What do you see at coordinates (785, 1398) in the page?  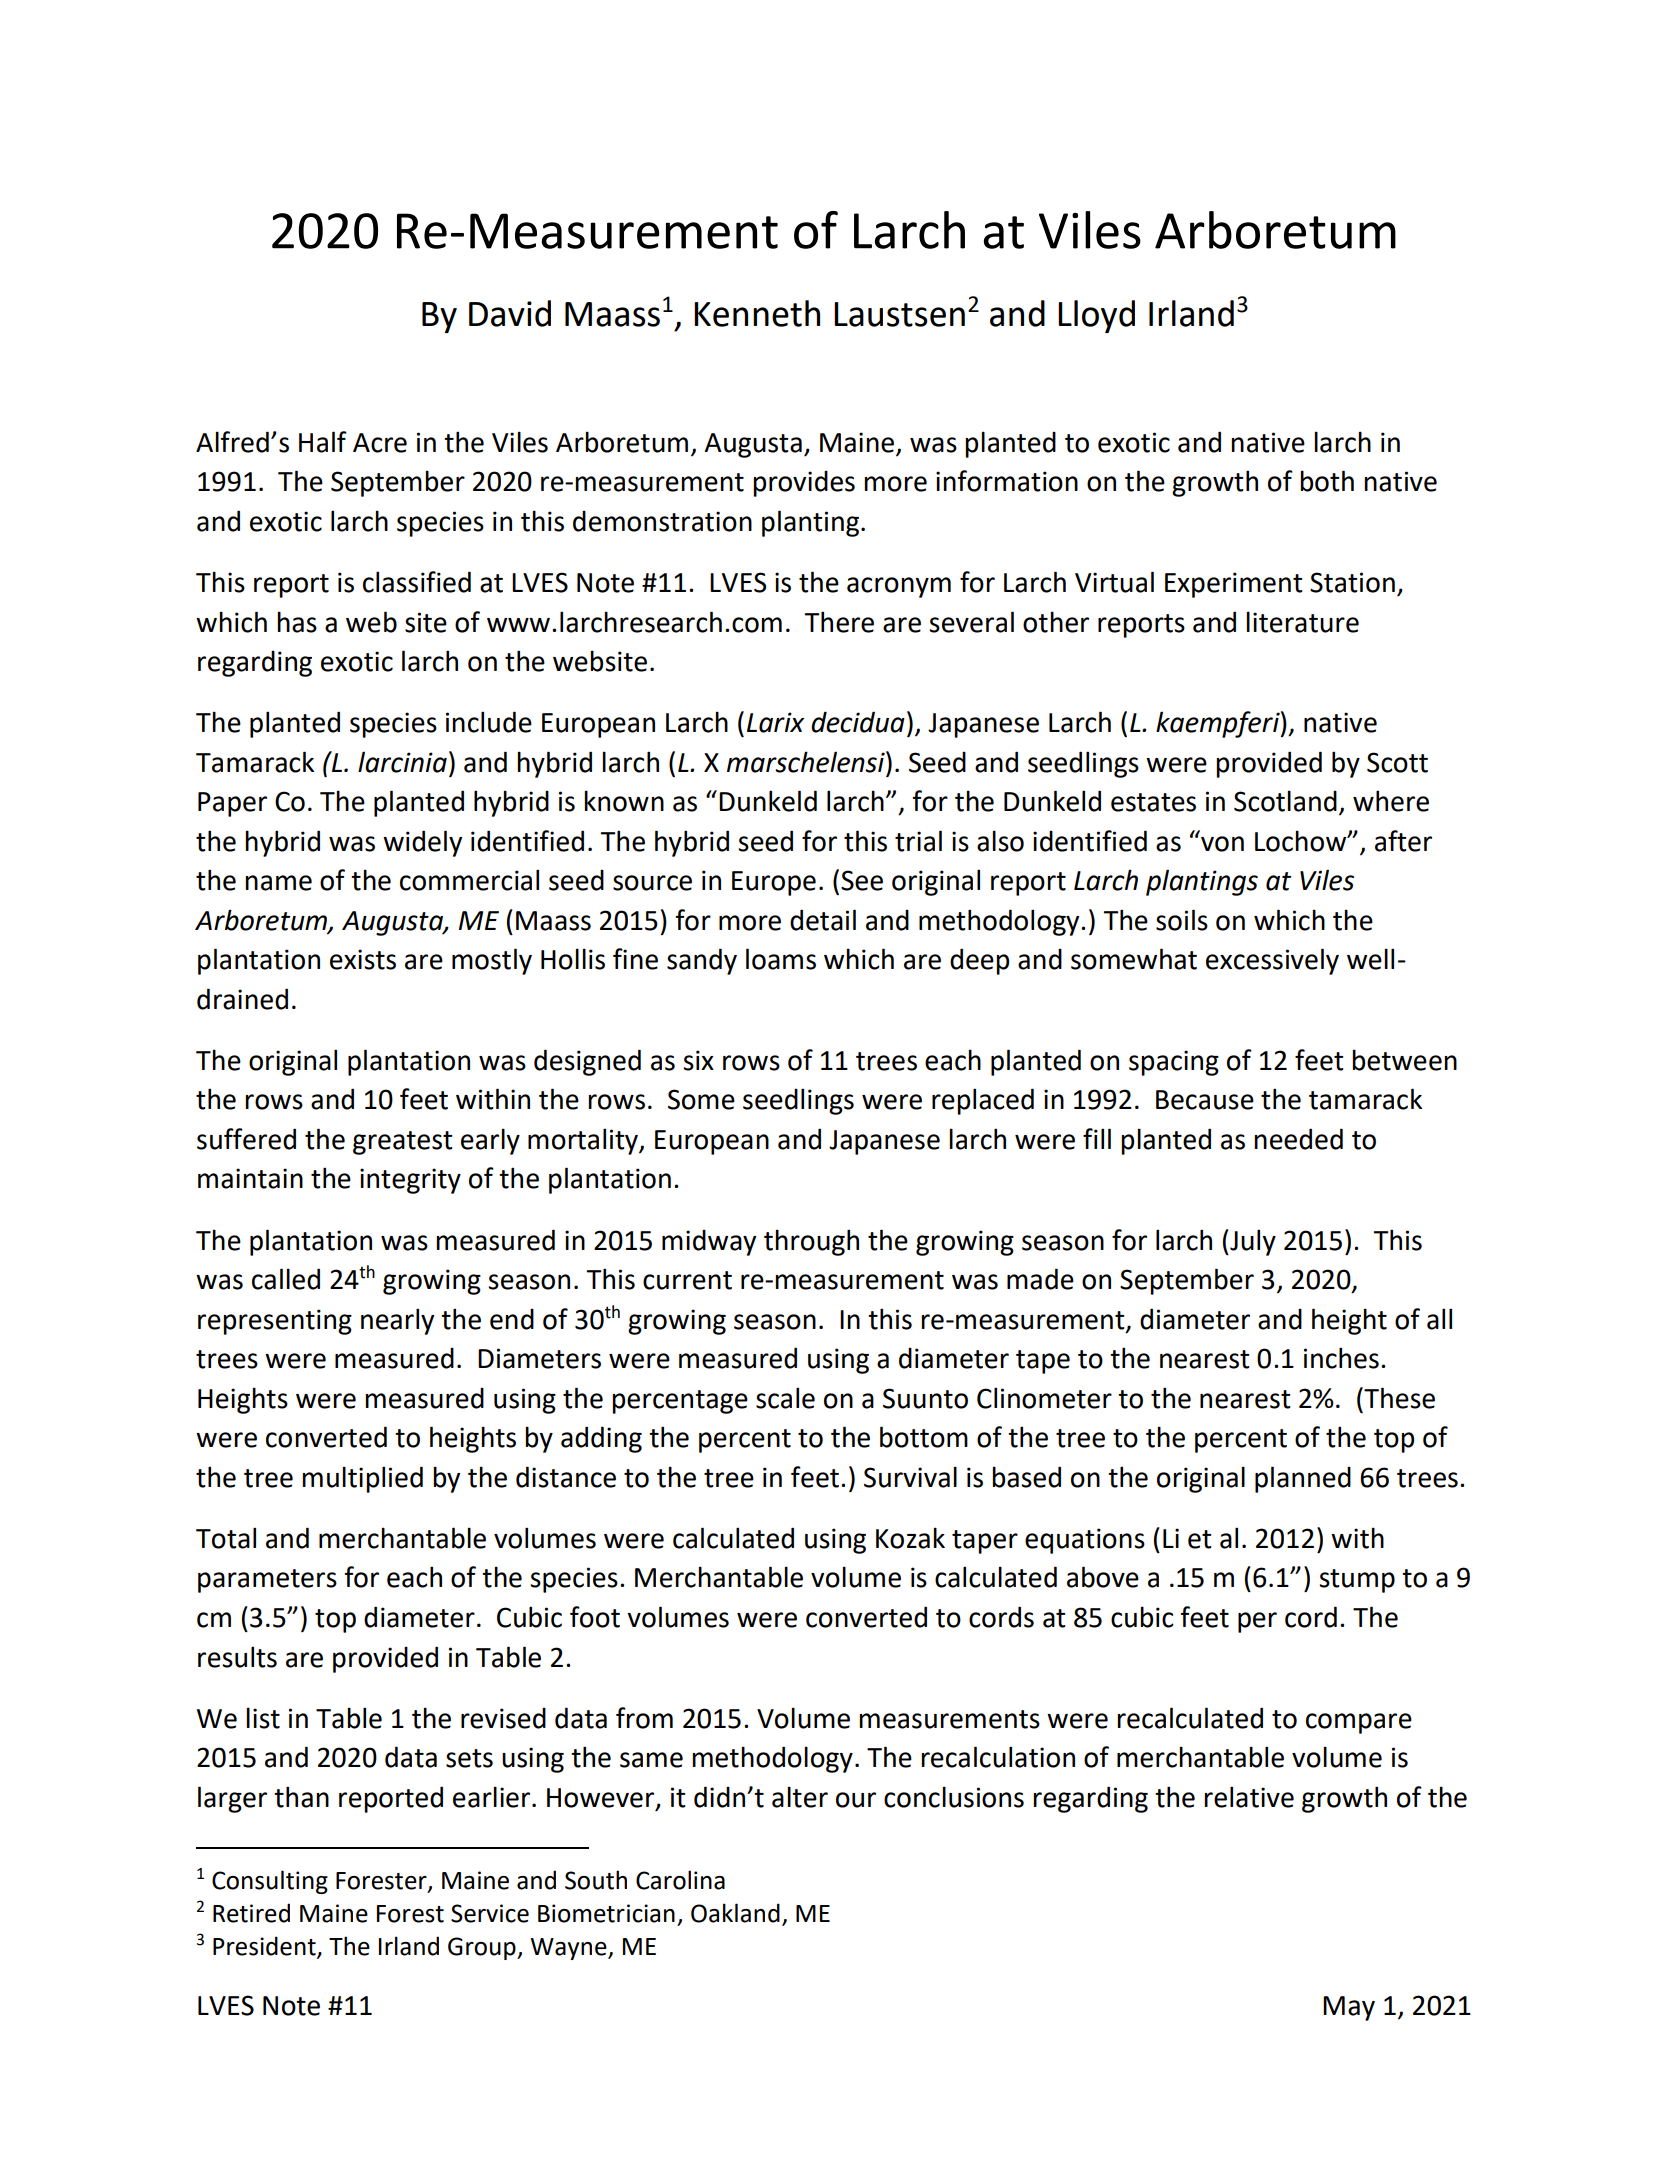 I see `scale` at bounding box center [785, 1398].
